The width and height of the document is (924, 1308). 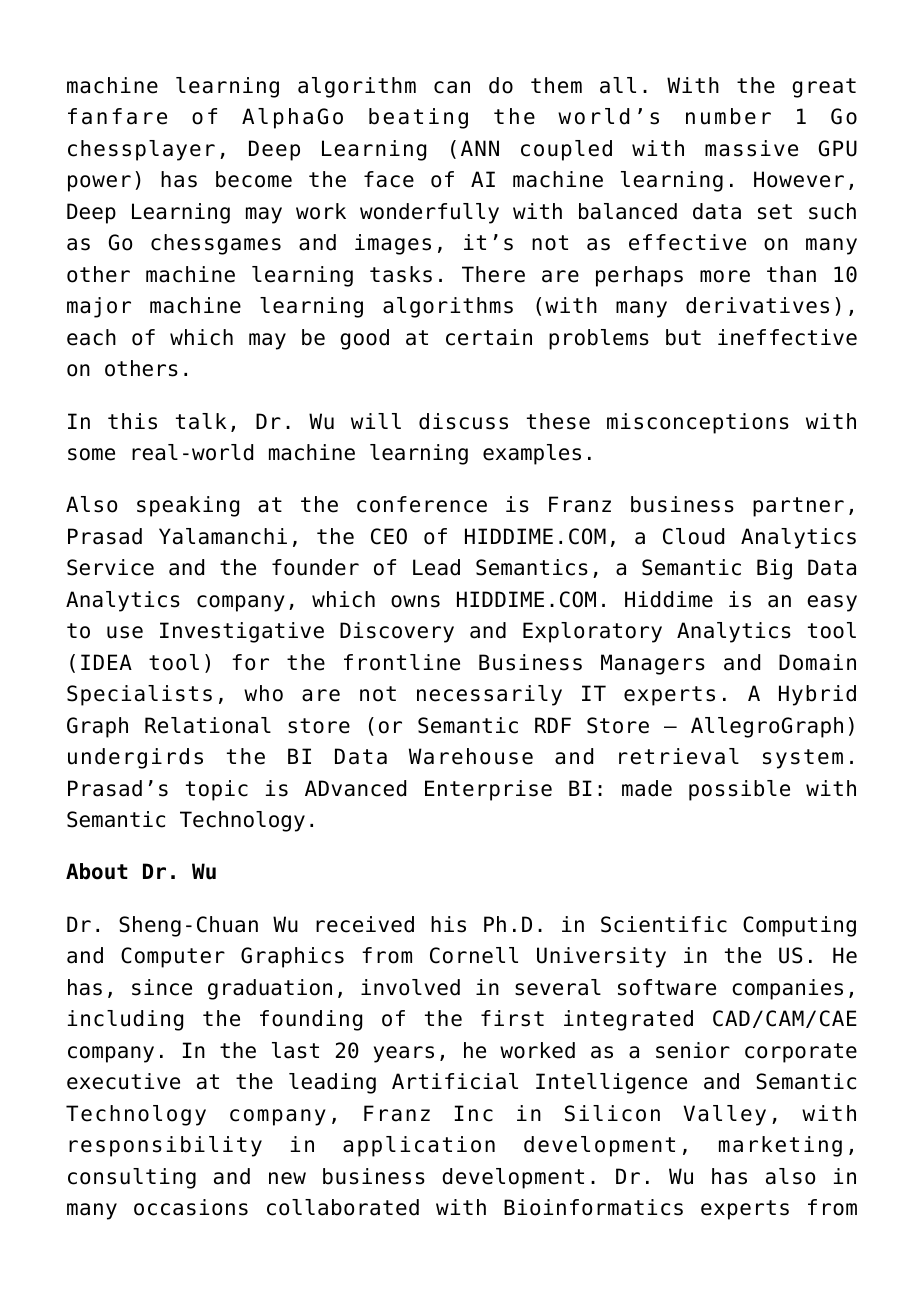 What do you see at coordinates (188, 506) in the document?
I see `speaking` at bounding box center [188, 506].
